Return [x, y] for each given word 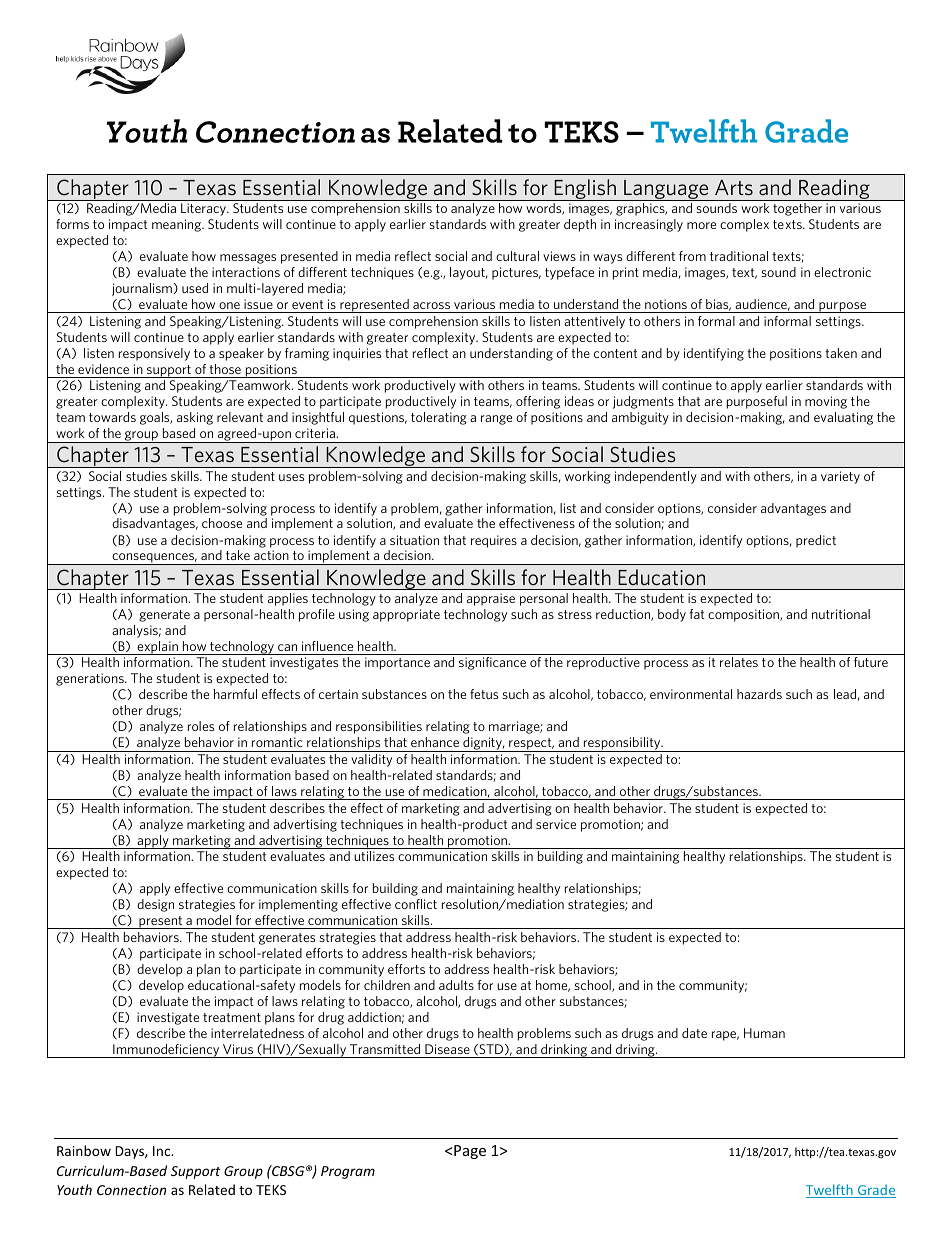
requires [494, 541]
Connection [131, 1190]
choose [222, 523]
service [556, 824]
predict [816, 541]
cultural [517, 256]
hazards [759, 694]
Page [470, 1152]
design [155, 905]
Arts [734, 187]
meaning [177, 225]
